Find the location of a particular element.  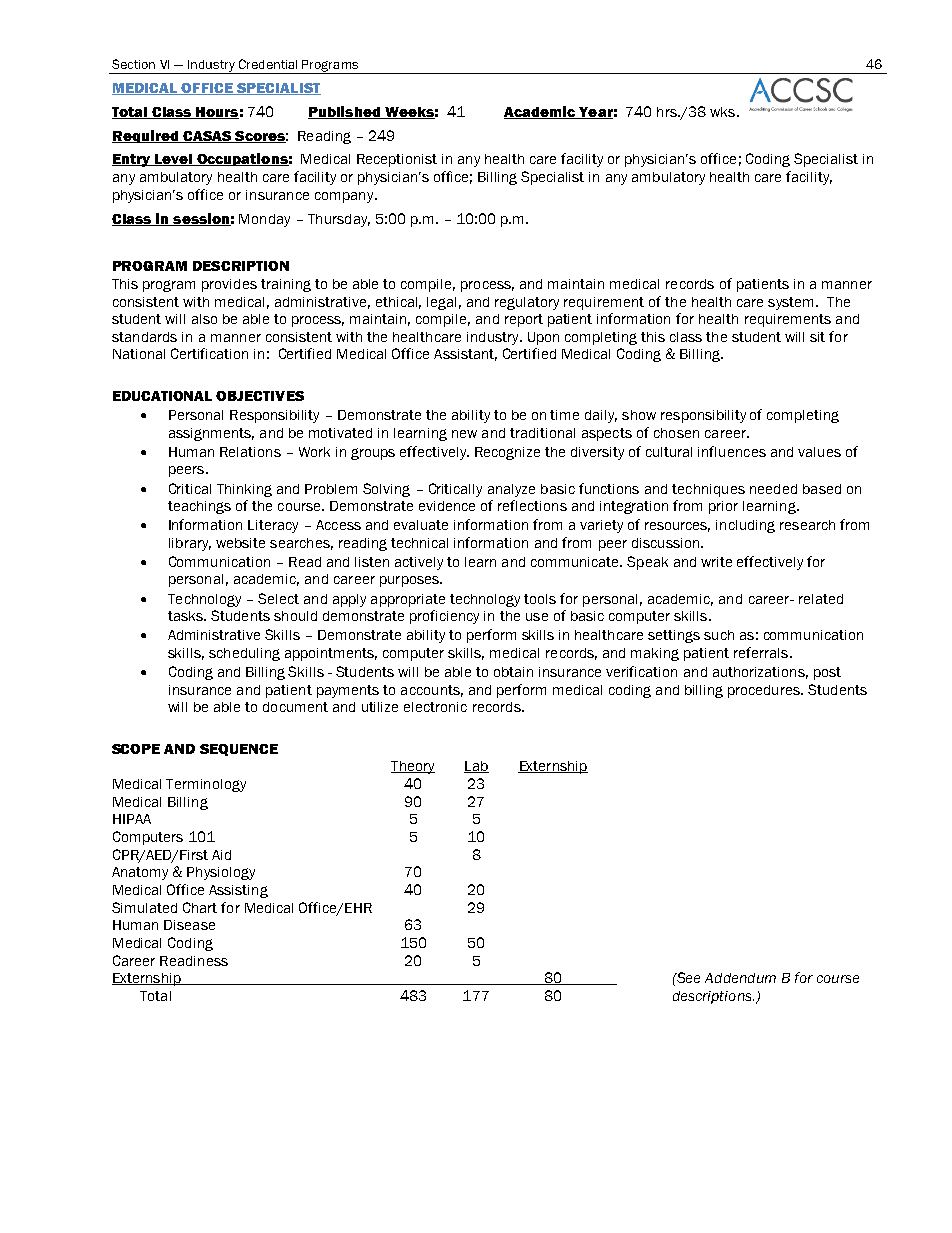

Addendum is located at coordinates (740, 978).
